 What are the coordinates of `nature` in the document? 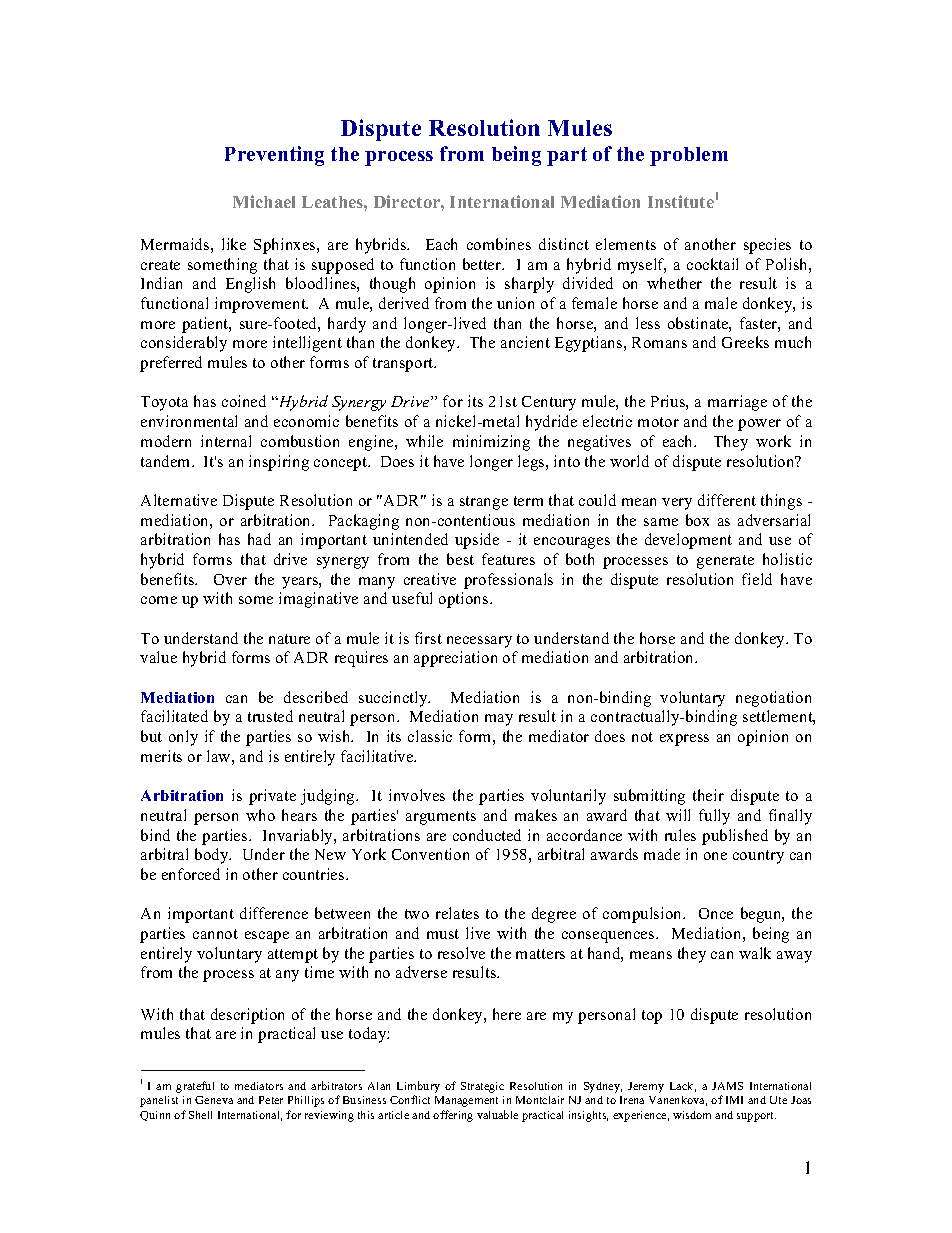 It's located at (289, 639).
